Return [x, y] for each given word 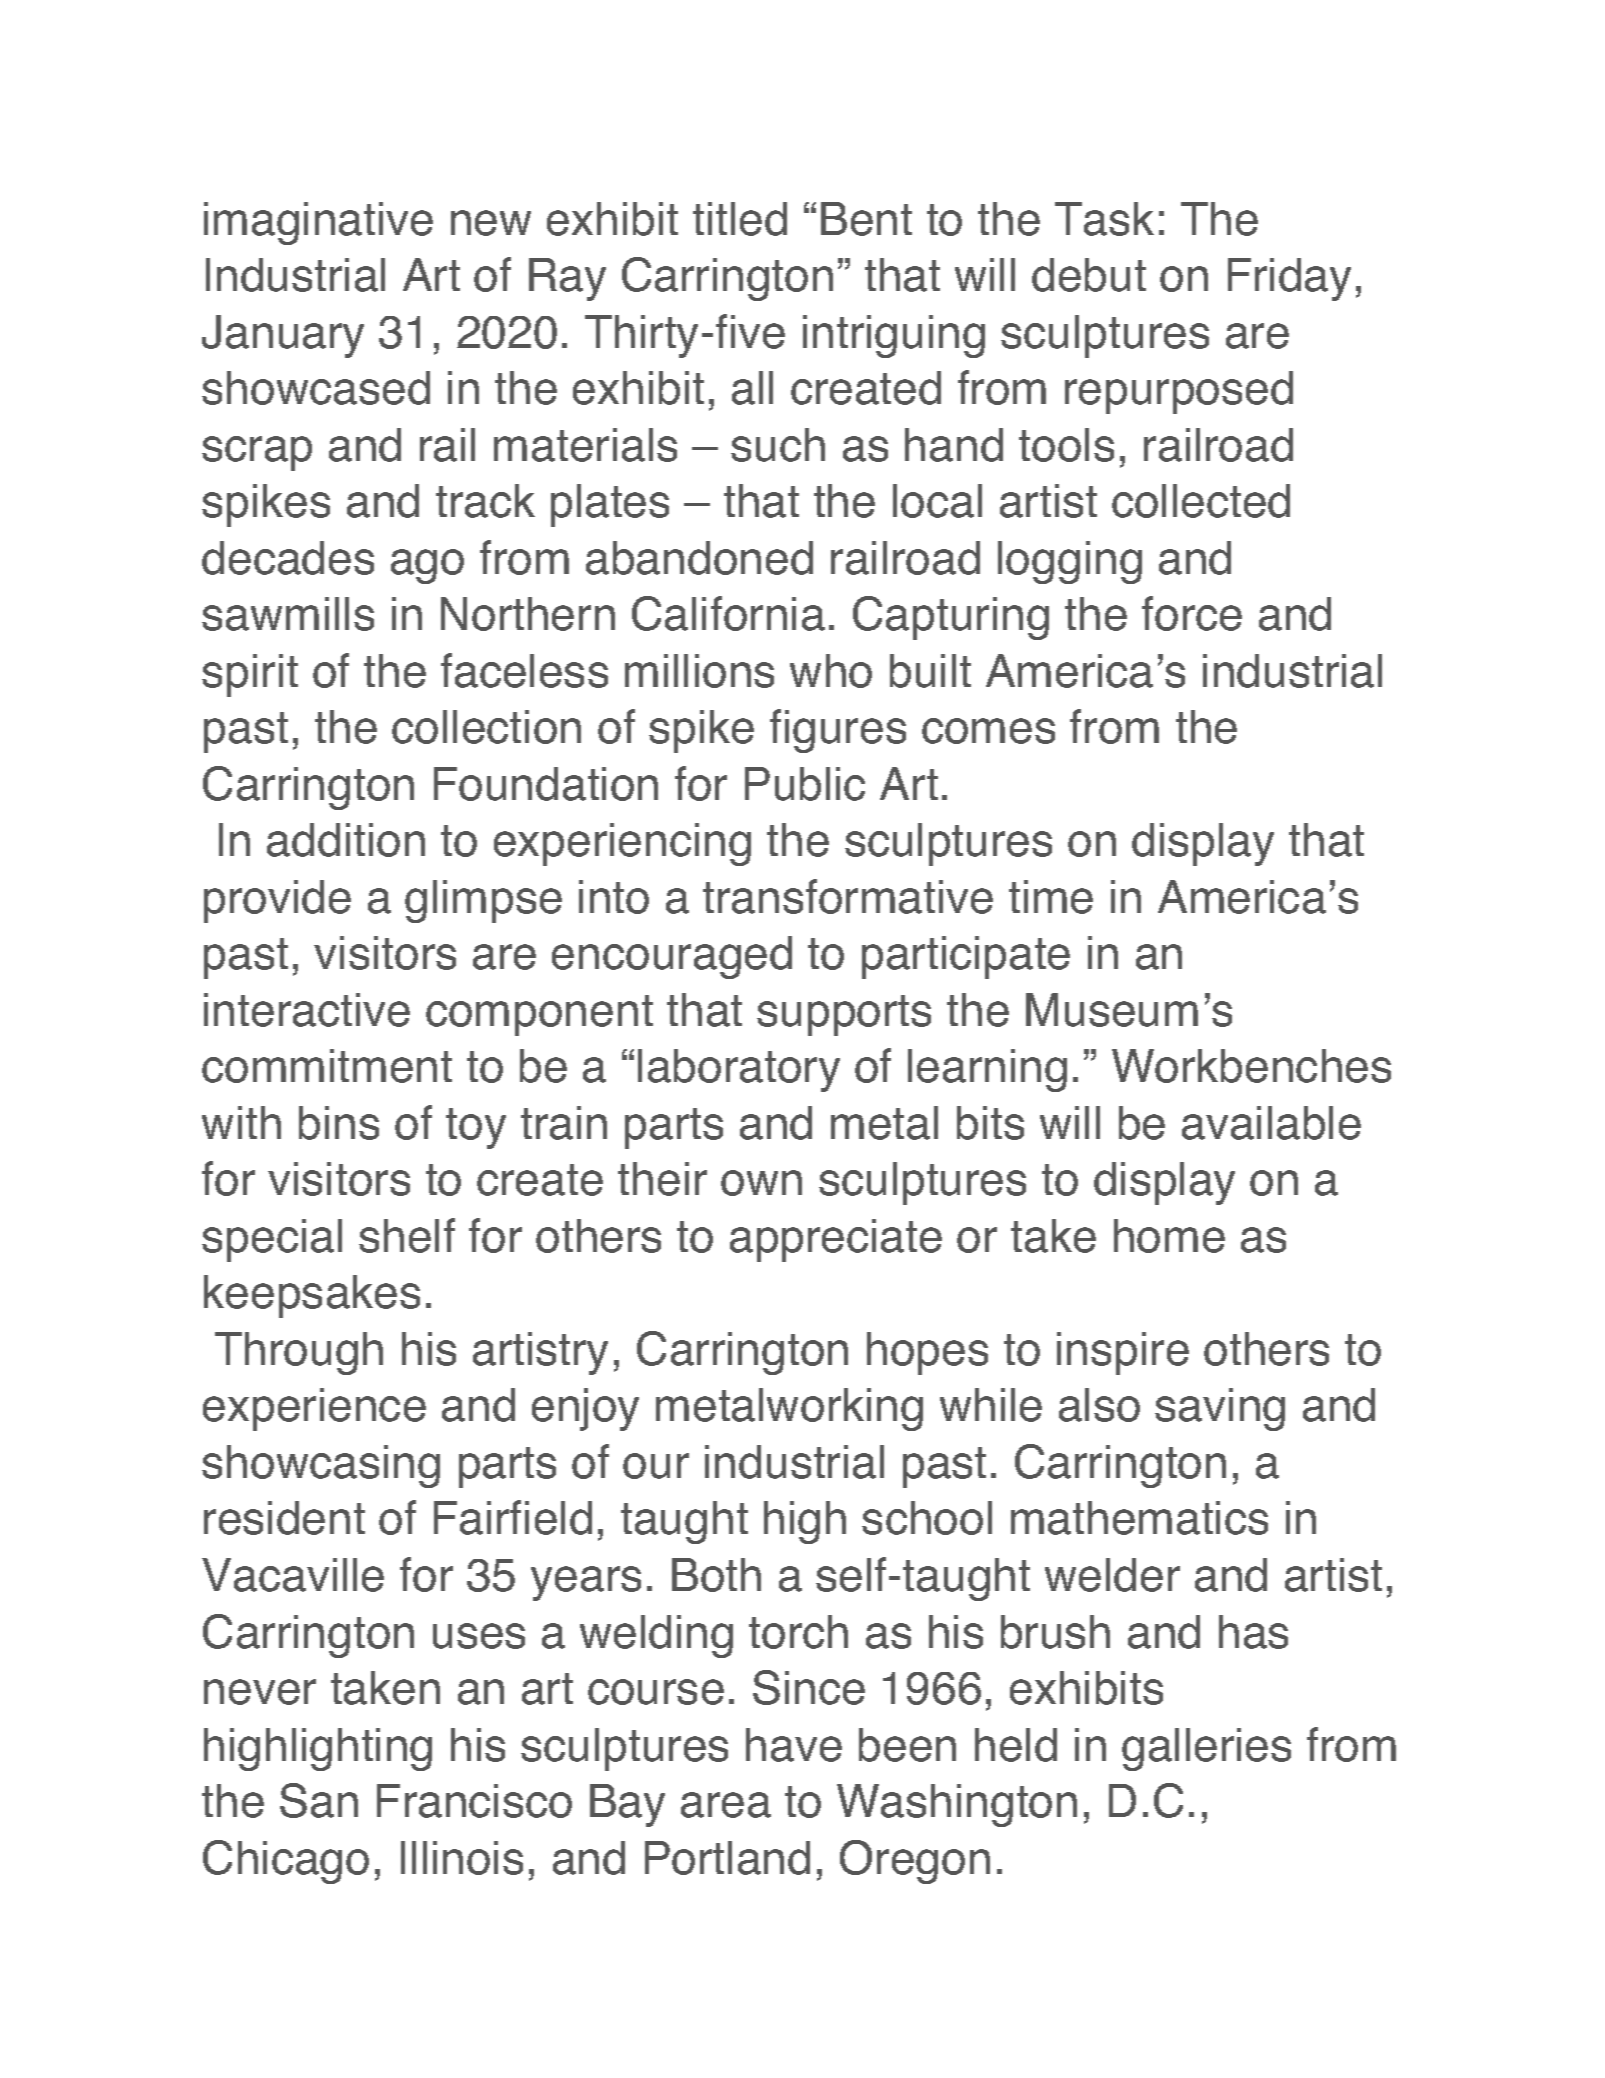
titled [740, 219]
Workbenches [1251, 1066]
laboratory [739, 1070]
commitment [327, 1066]
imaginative [318, 223]
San [319, 1800]
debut [1089, 275]
